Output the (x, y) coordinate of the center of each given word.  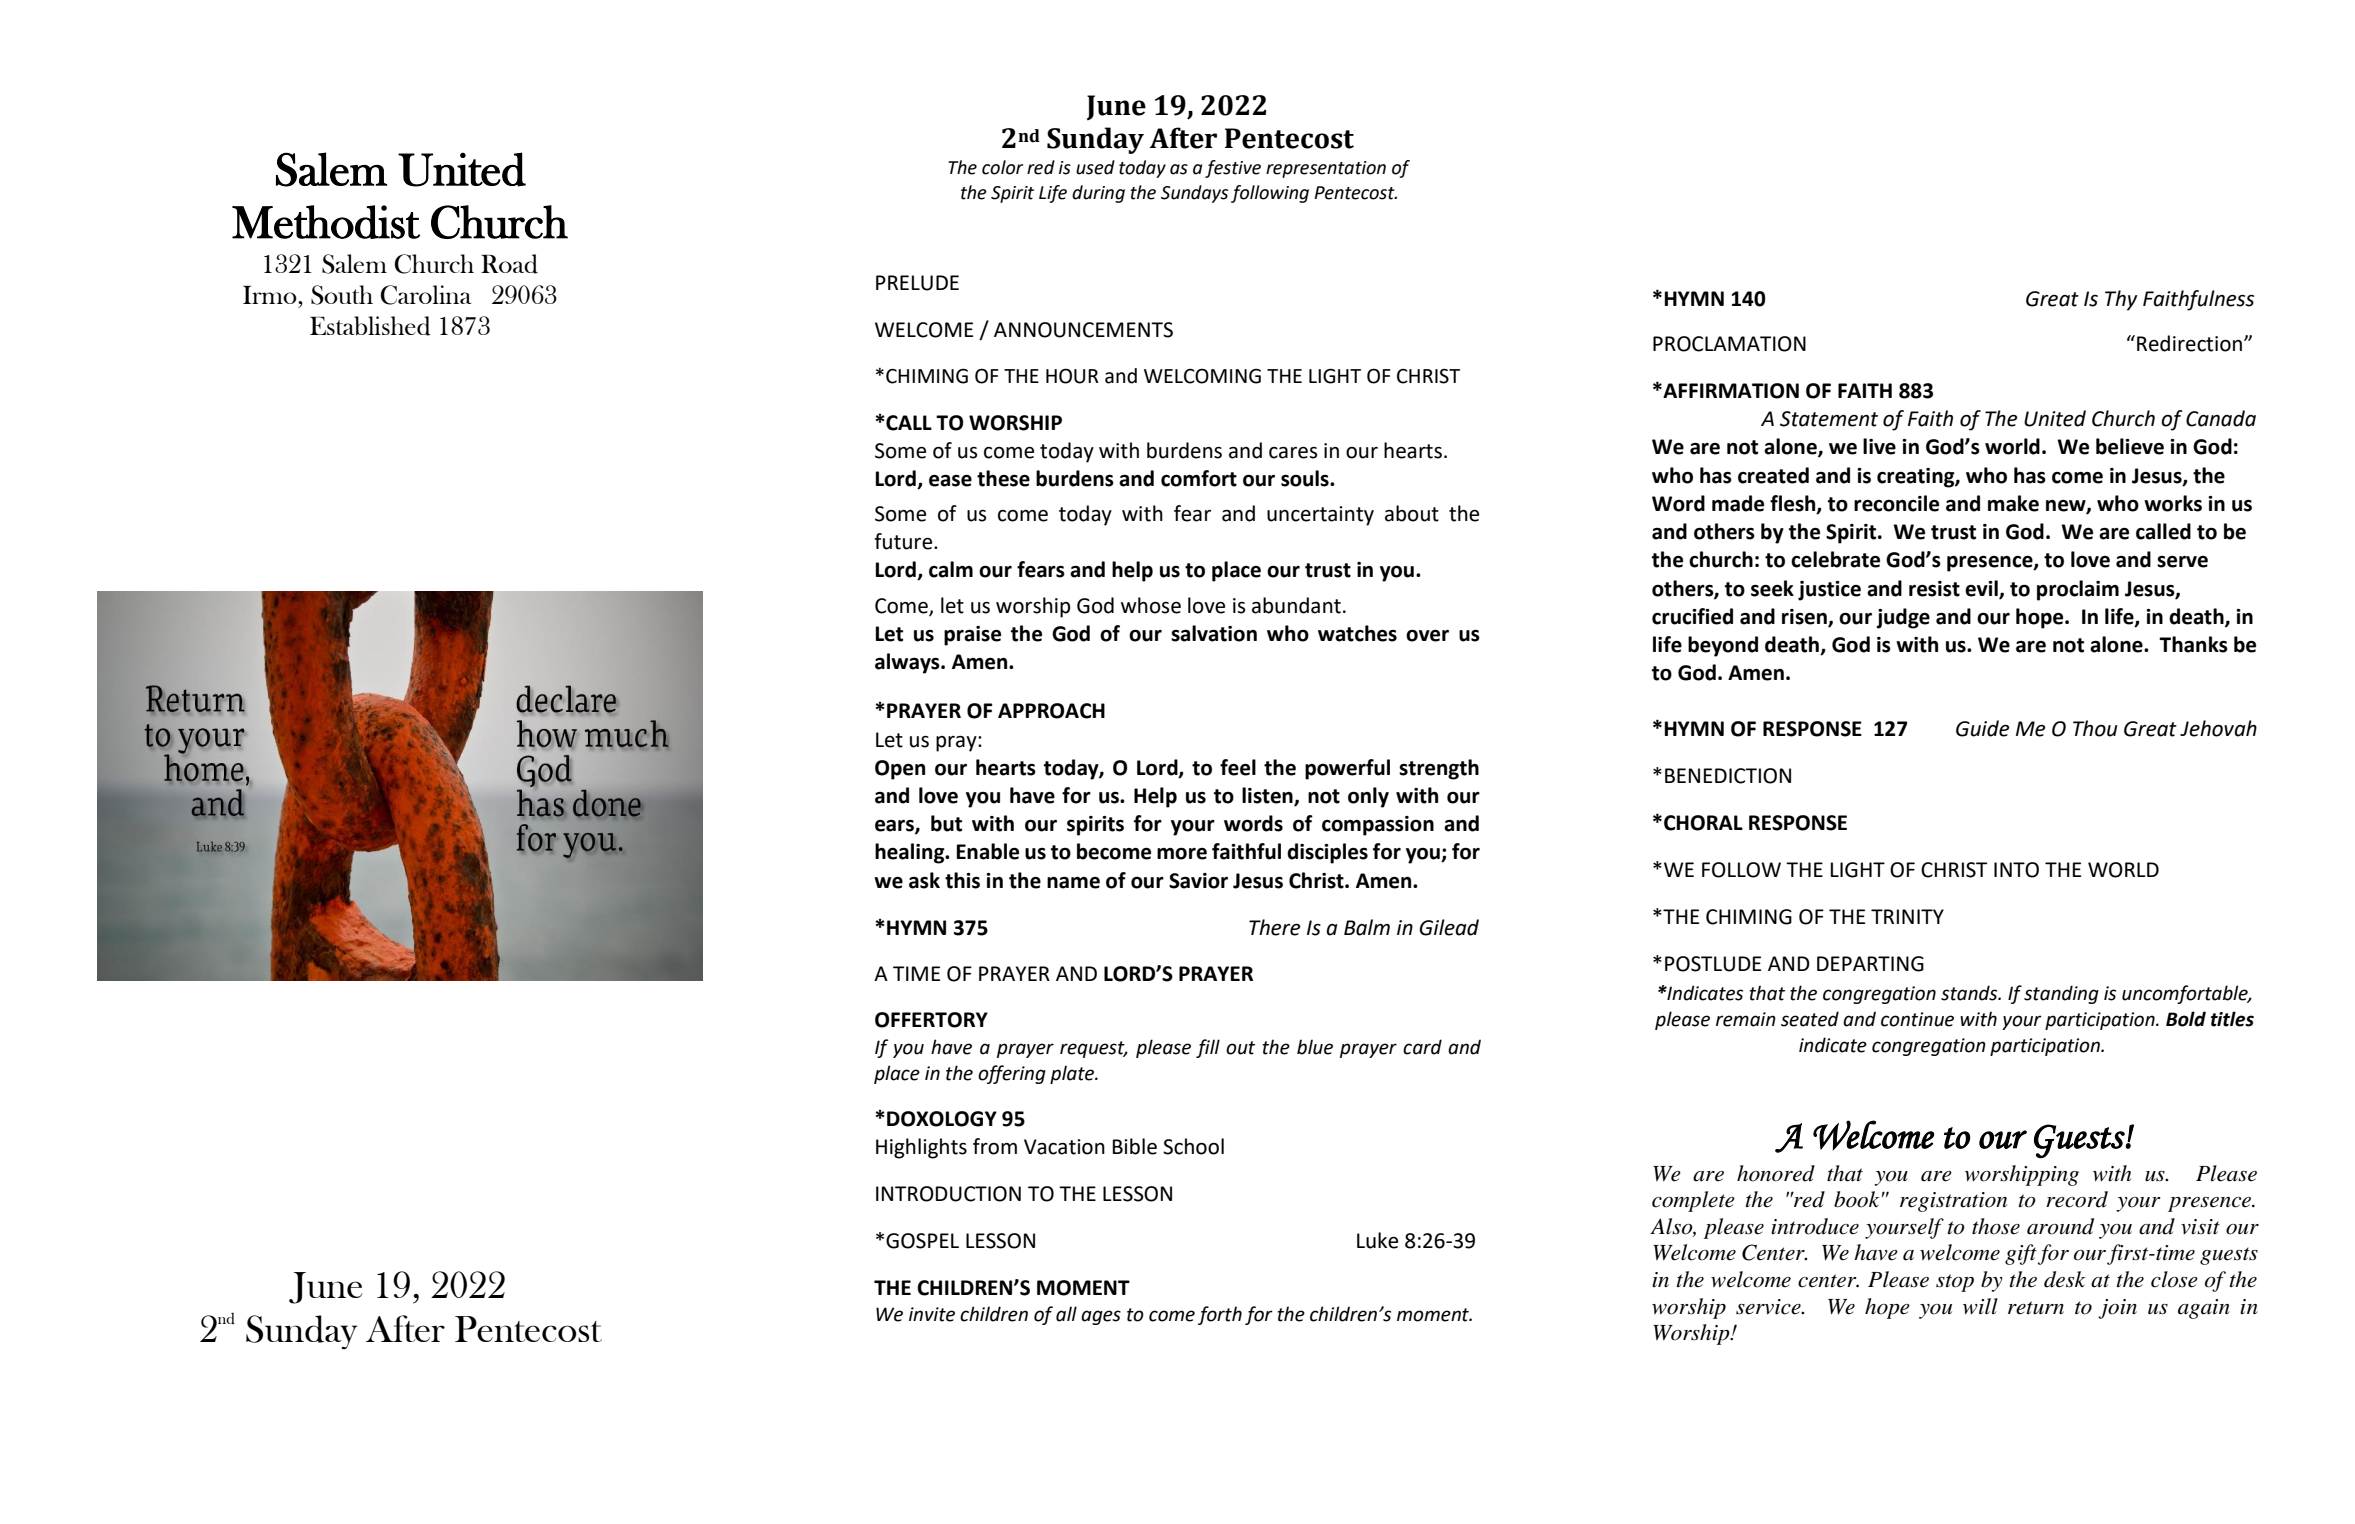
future (904, 541)
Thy (2121, 300)
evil (1982, 589)
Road (509, 264)
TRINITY (1907, 916)
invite (932, 1314)
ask (924, 880)
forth (1220, 1315)
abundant (1296, 605)
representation (1326, 169)
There (1275, 927)
